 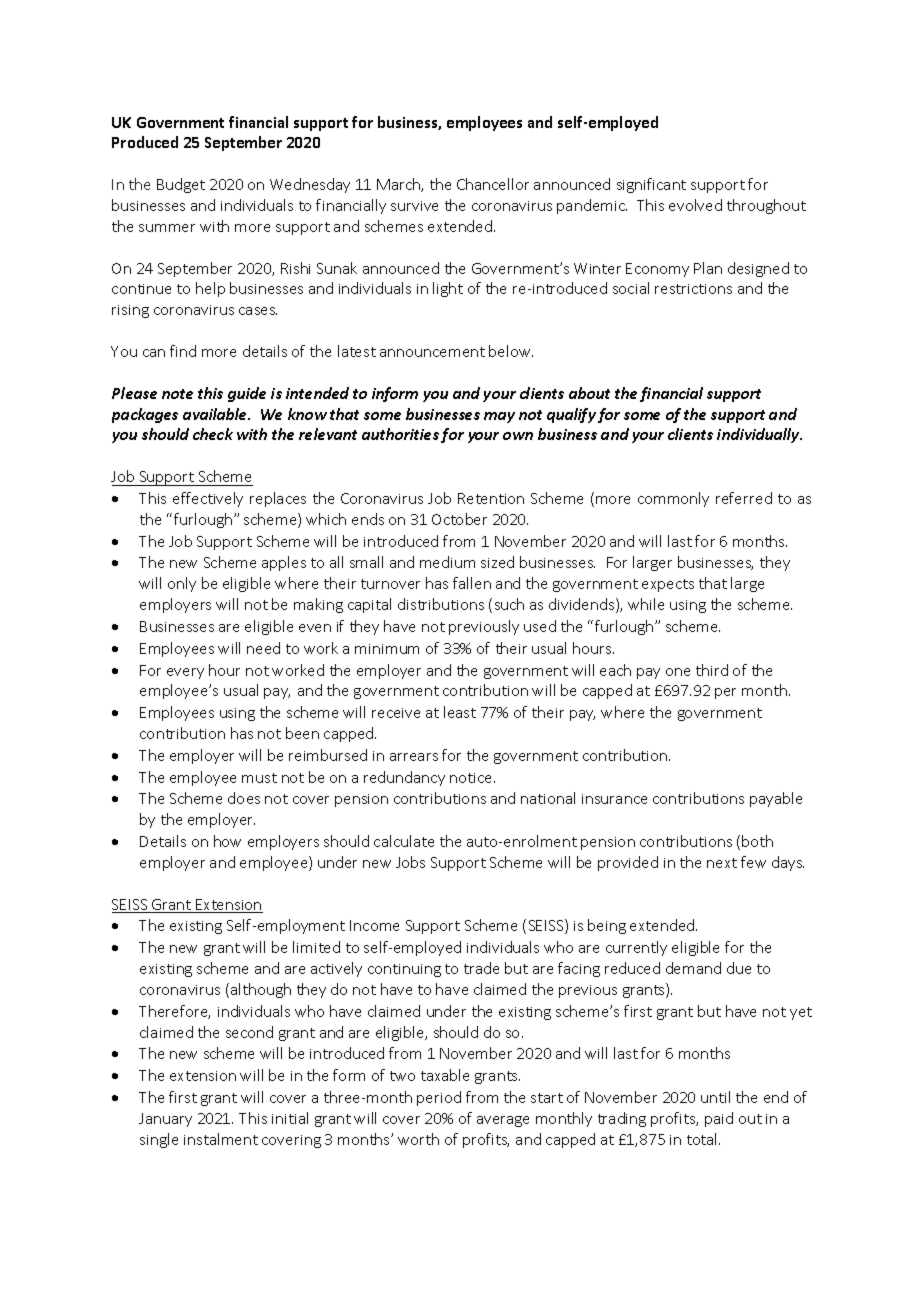 What do you see at coordinates (712, 670) in the screenshot?
I see `third` at bounding box center [712, 670].
